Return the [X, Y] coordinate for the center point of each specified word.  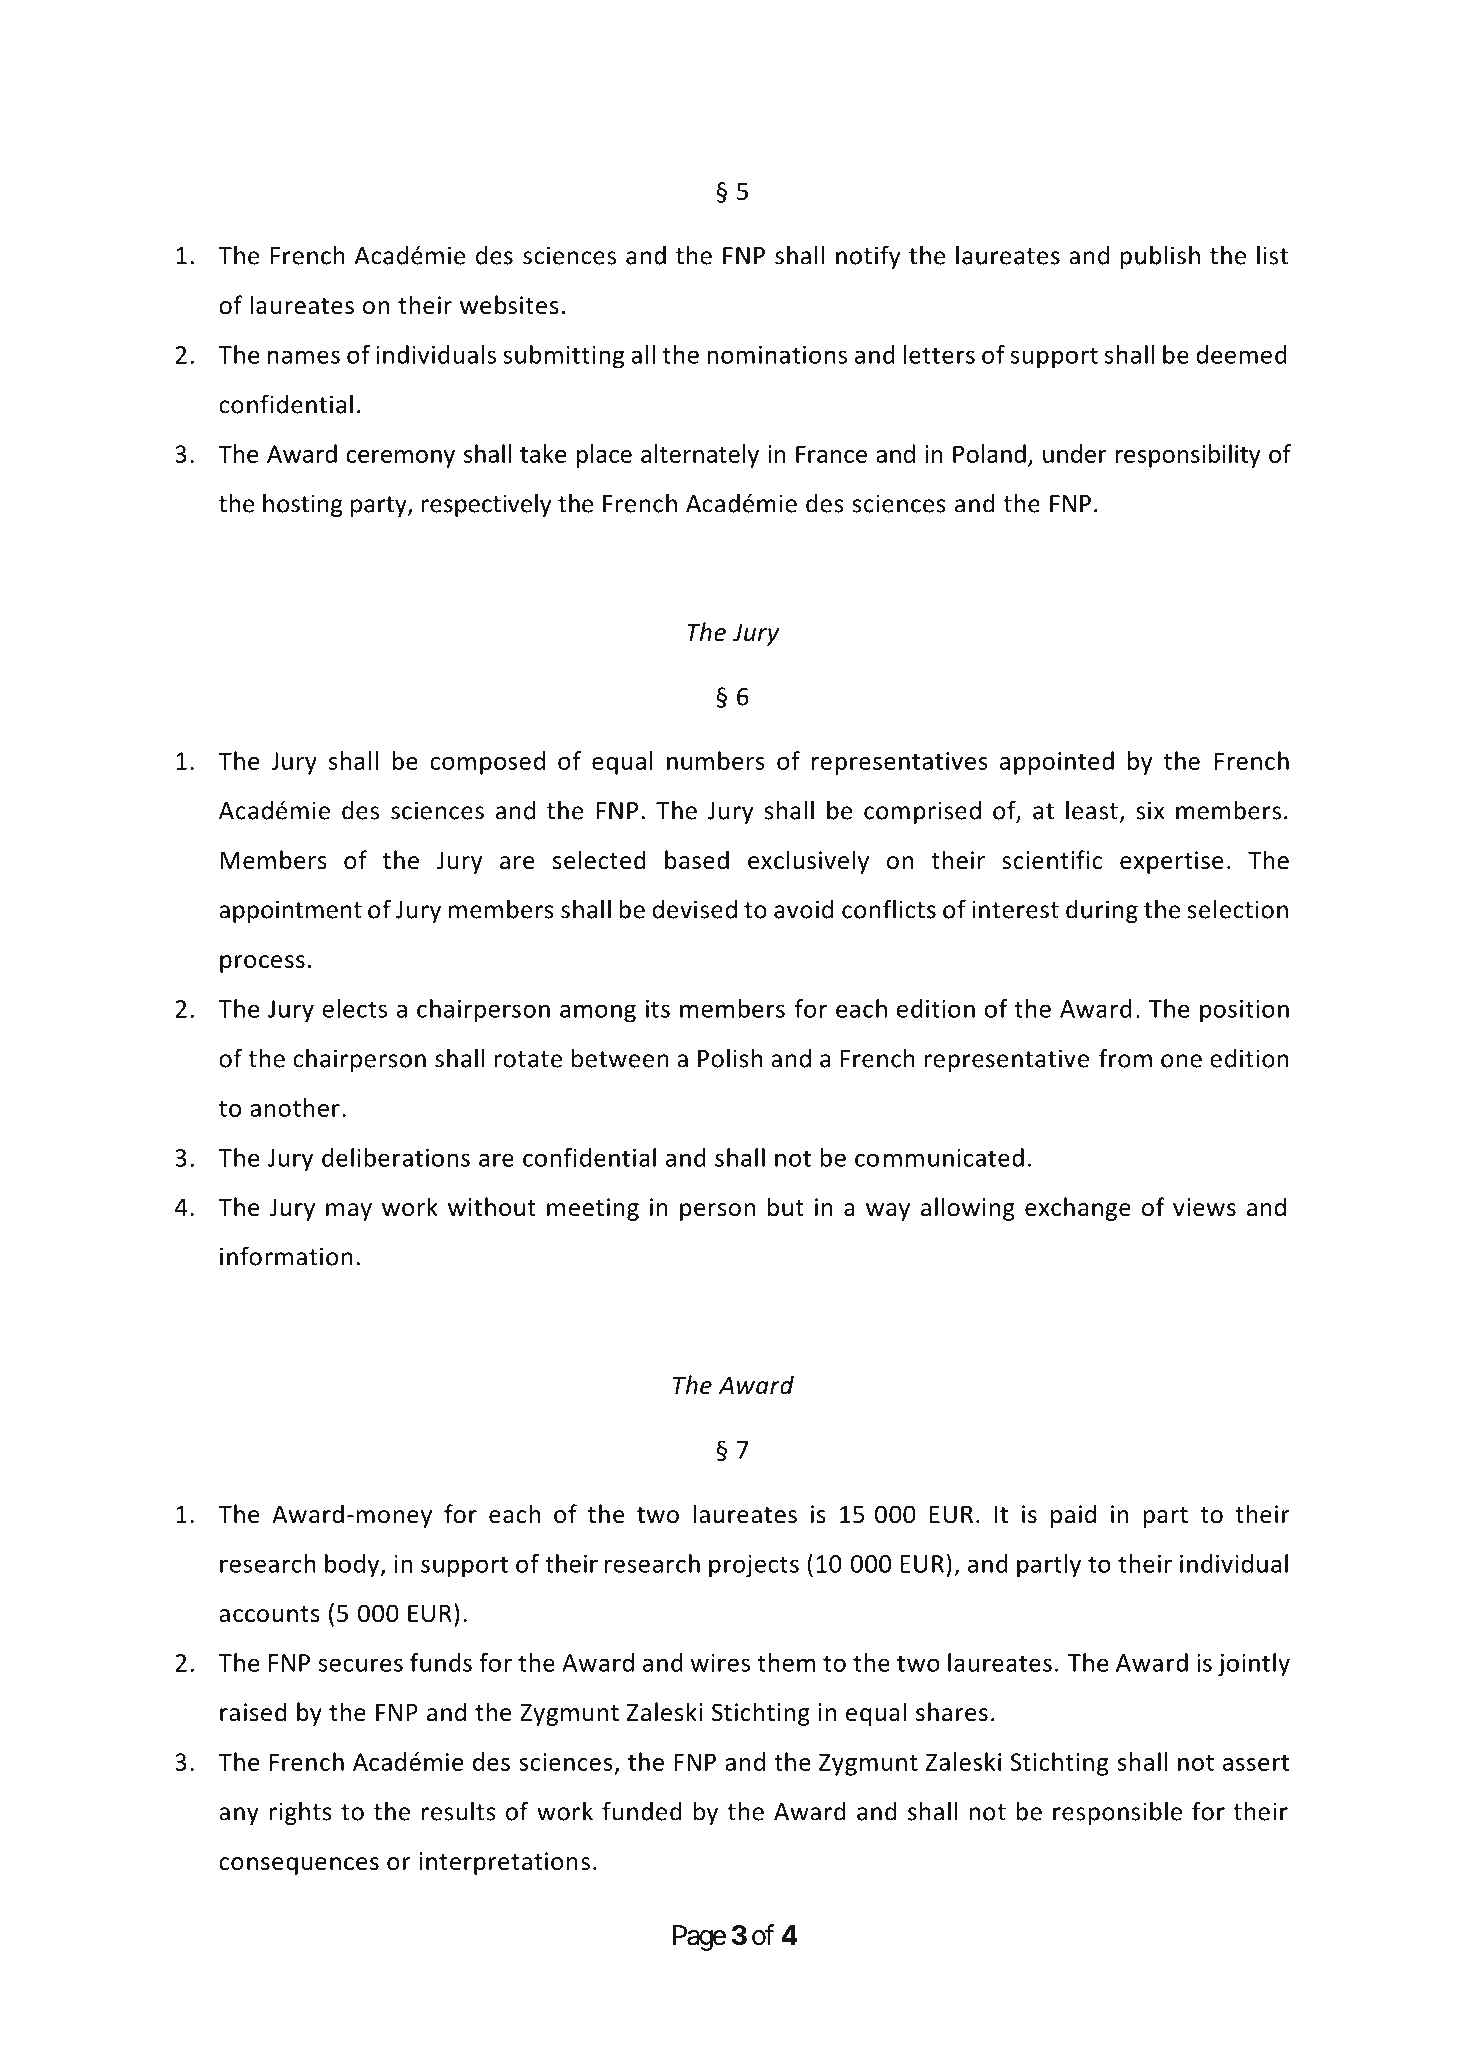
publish [1160, 257]
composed [487, 763]
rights [300, 1813]
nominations [777, 355]
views [1204, 1207]
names [304, 357]
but [786, 1207]
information [286, 1256]
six [1150, 810]
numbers [716, 760]
